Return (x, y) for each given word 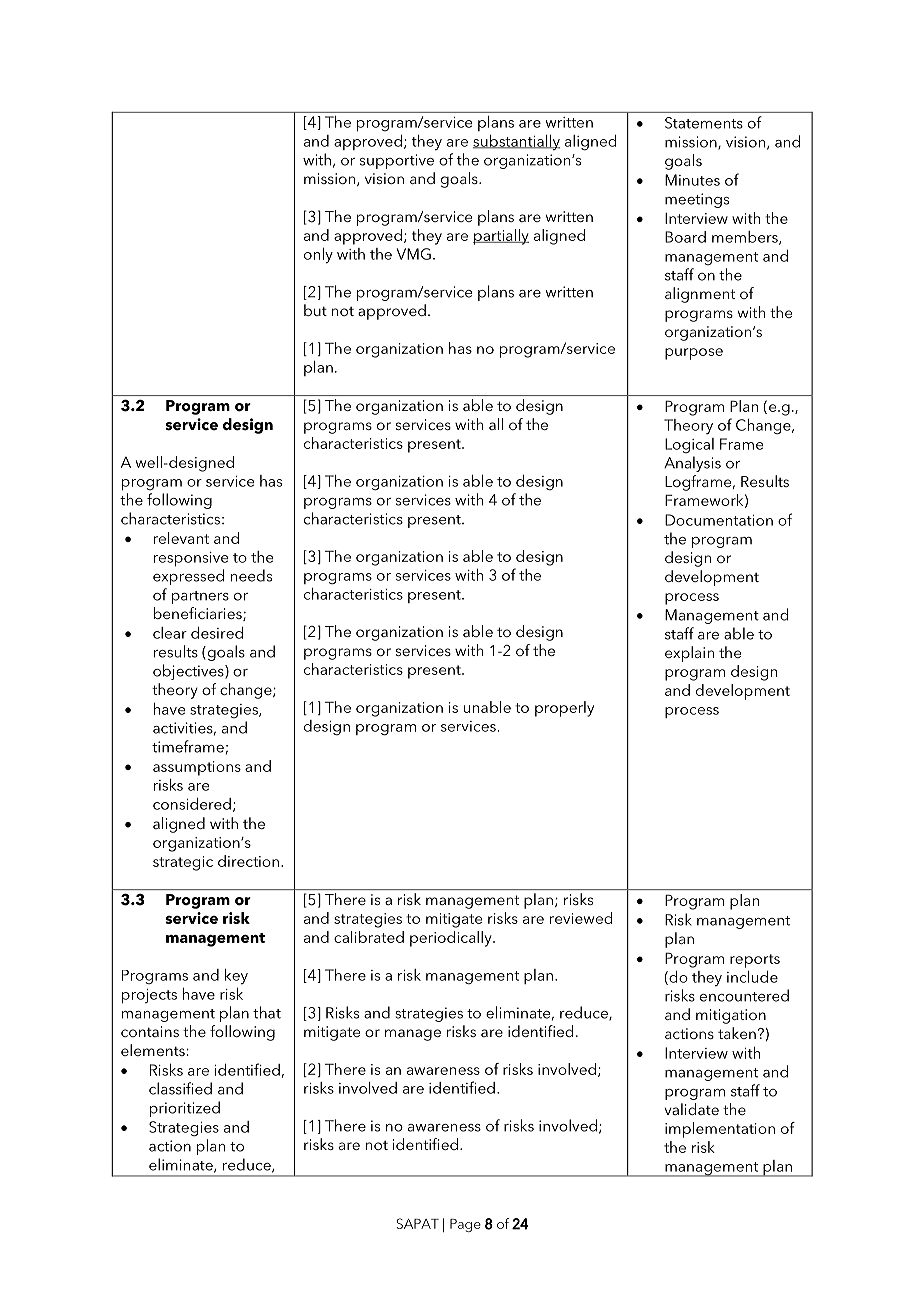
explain (689, 654)
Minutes (692, 180)
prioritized (185, 1109)
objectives (189, 672)
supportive (397, 161)
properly (564, 709)
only (318, 255)
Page (465, 1225)
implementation (720, 1130)
